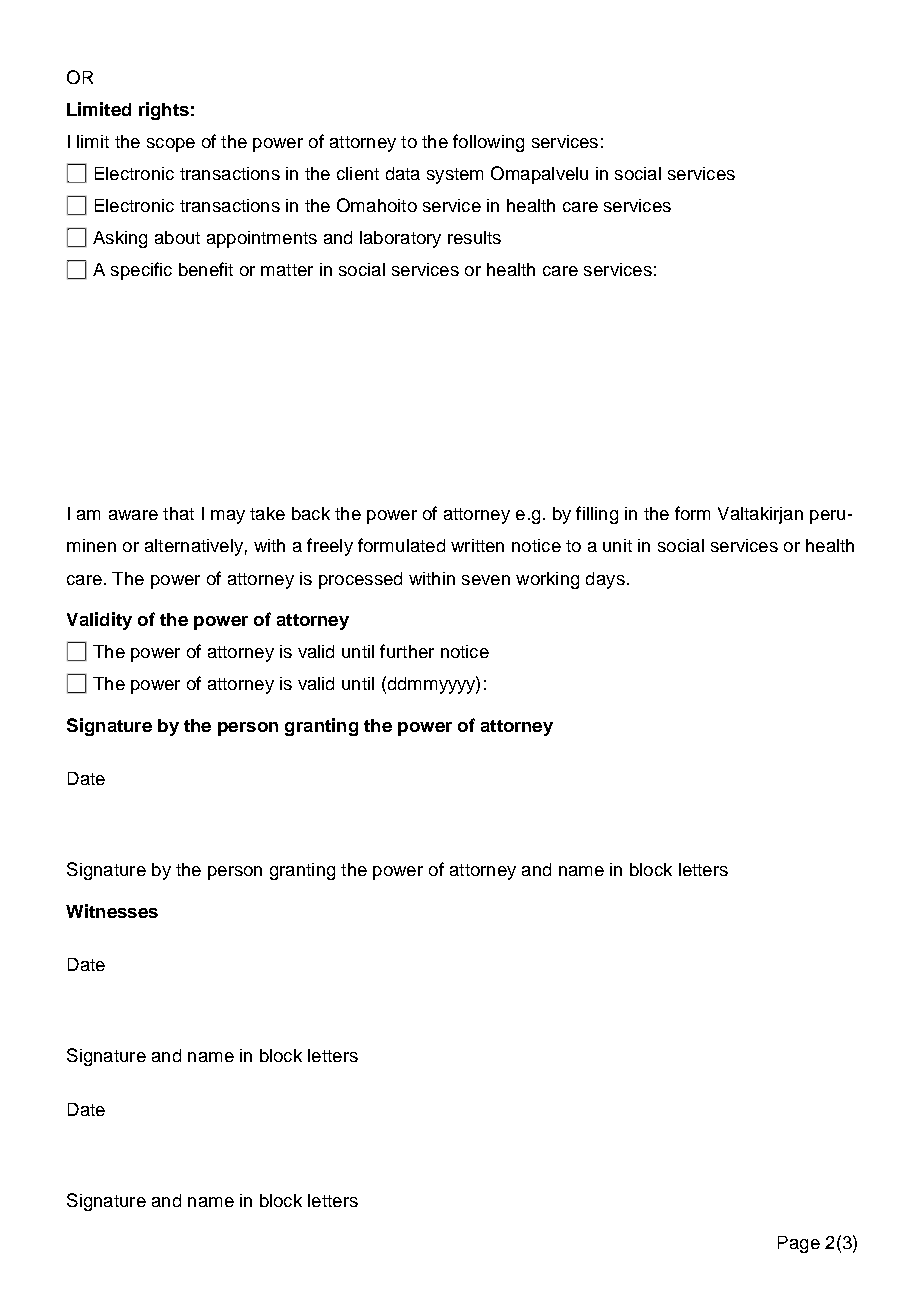  What do you see at coordinates (112, 911) in the image?
I see `Witnesses` at bounding box center [112, 911].
